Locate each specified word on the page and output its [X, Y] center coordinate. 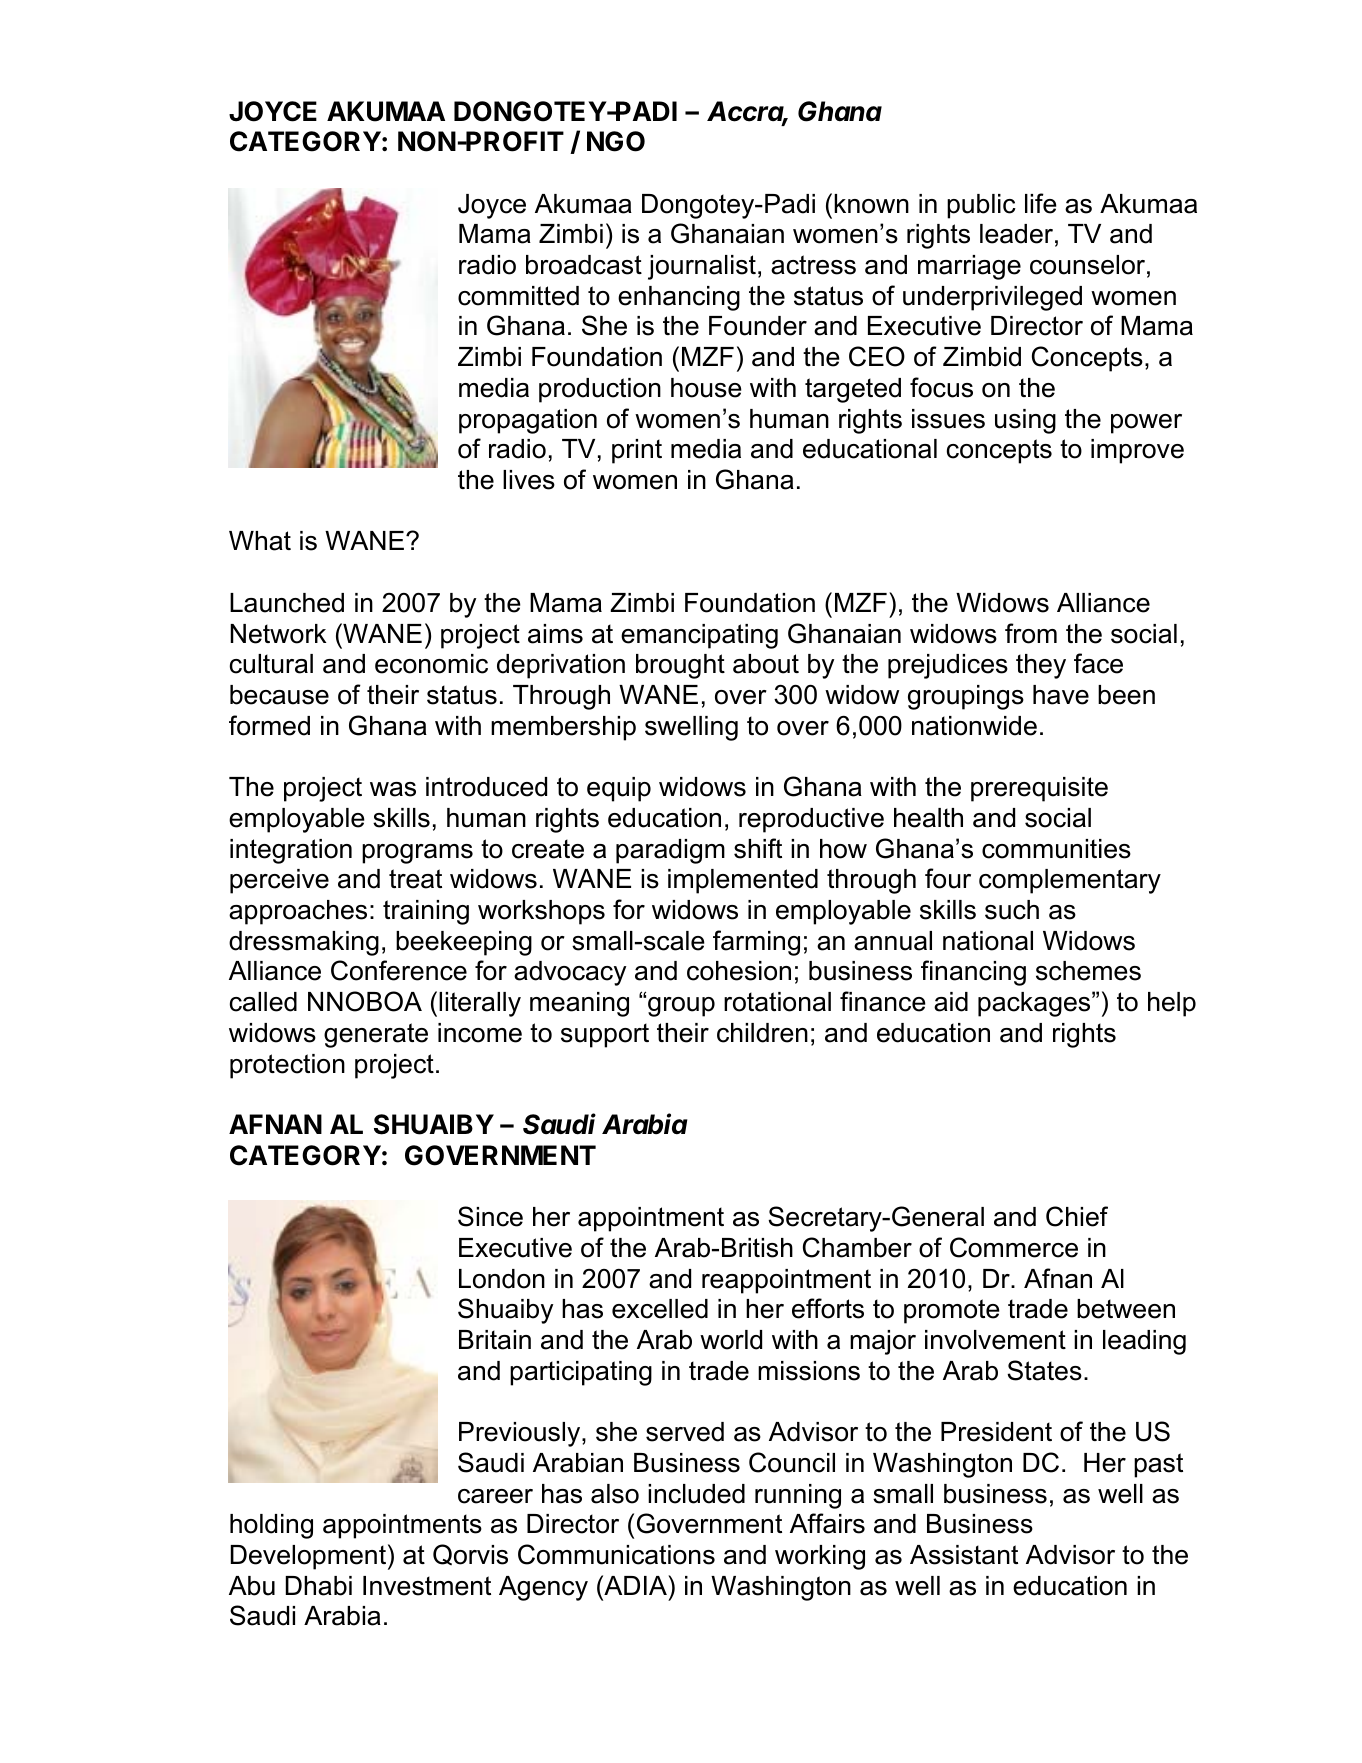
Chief [1077, 1216]
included [696, 1494]
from [1031, 633]
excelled [660, 1309]
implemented [743, 881]
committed [518, 296]
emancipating [699, 636]
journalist [702, 267]
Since [490, 1216]
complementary [1070, 881]
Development [308, 1557]
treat [415, 879]
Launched [287, 603]
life [1041, 203]
